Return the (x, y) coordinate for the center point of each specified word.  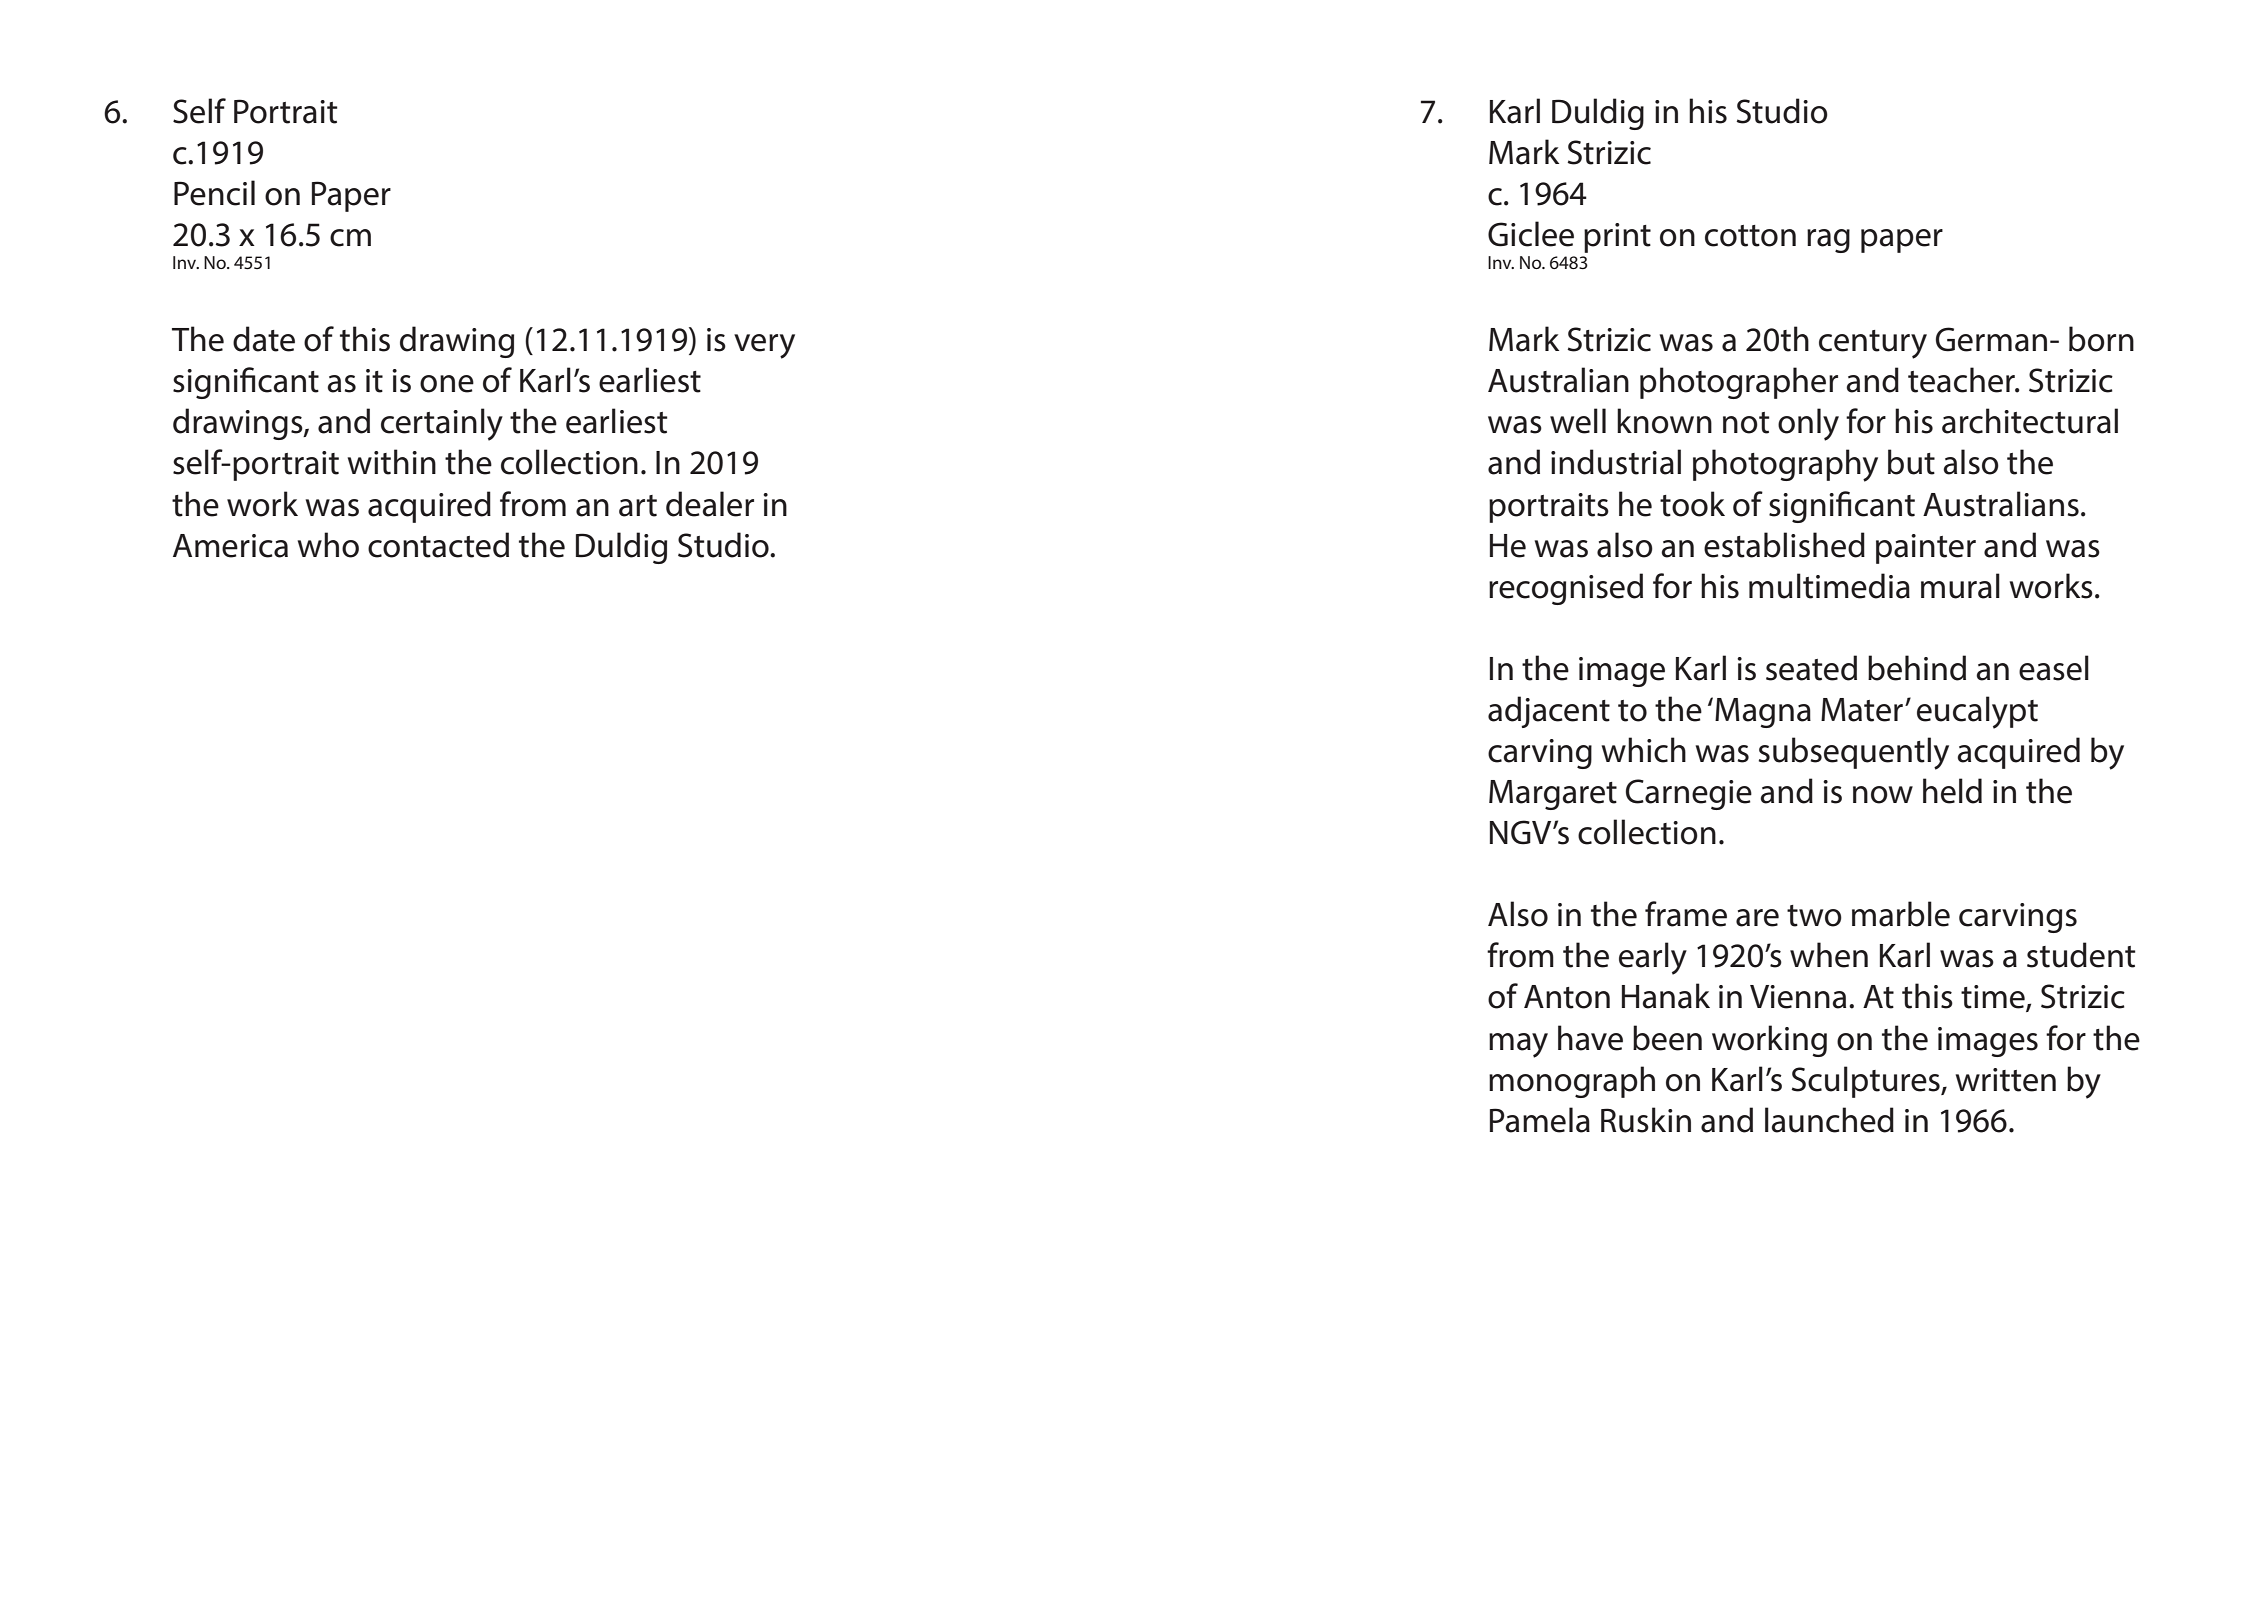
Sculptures (1866, 1082)
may (1518, 1045)
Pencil (214, 193)
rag (1828, 241)
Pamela (1540, 1120)
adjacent (1549, 712)
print (1617, 238)
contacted (438, 545)
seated (1811, 668)
